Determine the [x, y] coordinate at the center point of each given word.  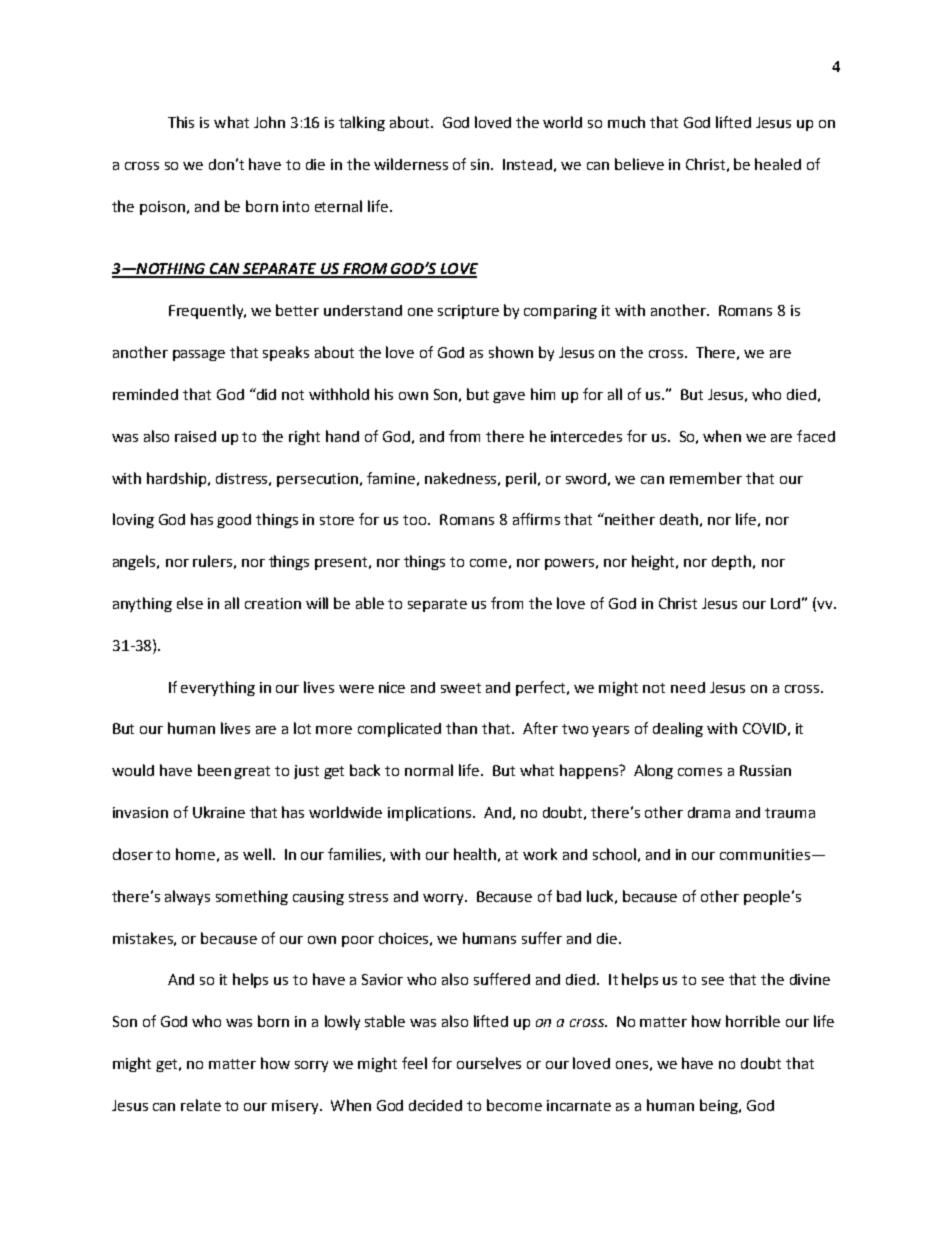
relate [201, 1105]
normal [429, 770]
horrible [753, 1021]
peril [522, 479]
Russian [765, 770]
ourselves [489, 1063]
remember [706, 478]
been [214, 770]
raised [195, 436]
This [181, 122]
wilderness [411, 164]
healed [778, 164]
